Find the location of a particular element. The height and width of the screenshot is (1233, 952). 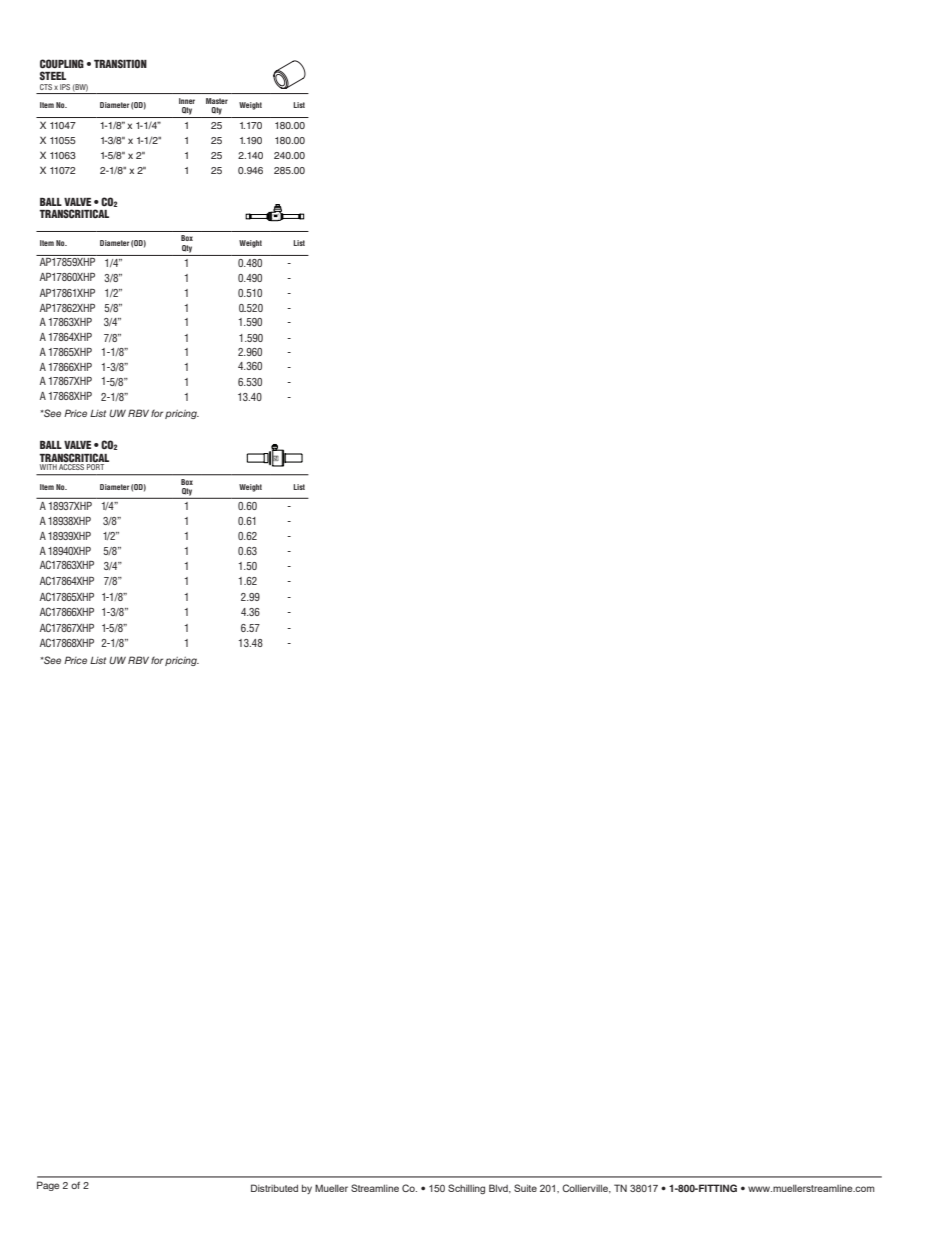

Schilling is located at coordinates (466, 1189).
